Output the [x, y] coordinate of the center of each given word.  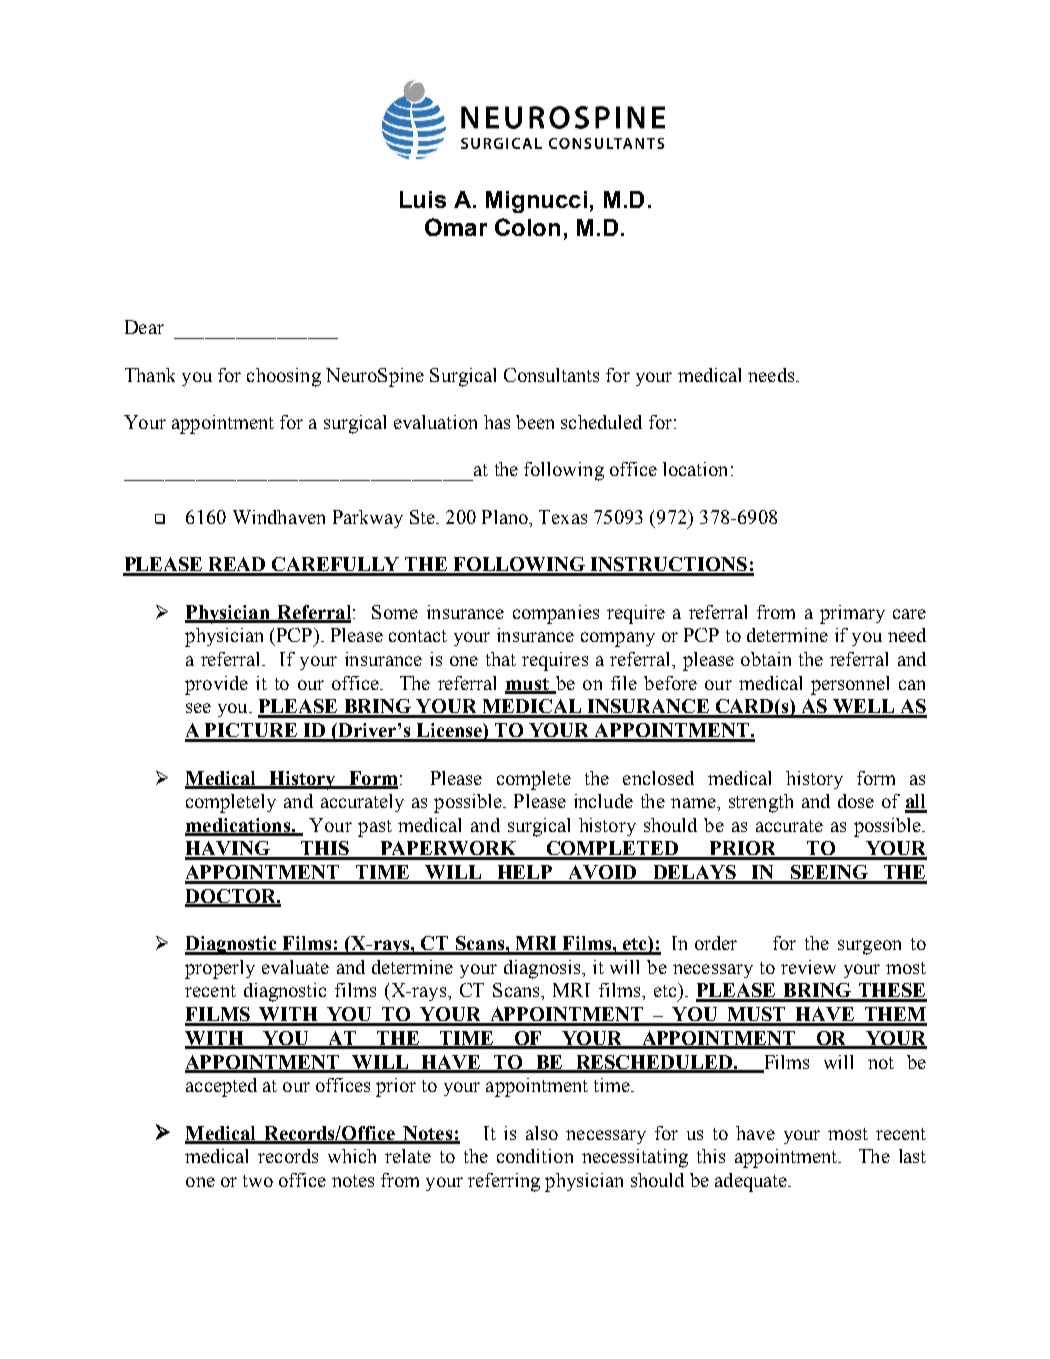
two [258, 1181]
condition [535, 1156]
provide [216, 685]
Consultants [551, 375]
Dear [144, 327]
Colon [527, 227]
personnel [850, 685]
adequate [752, 1182]
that [501, 659]
